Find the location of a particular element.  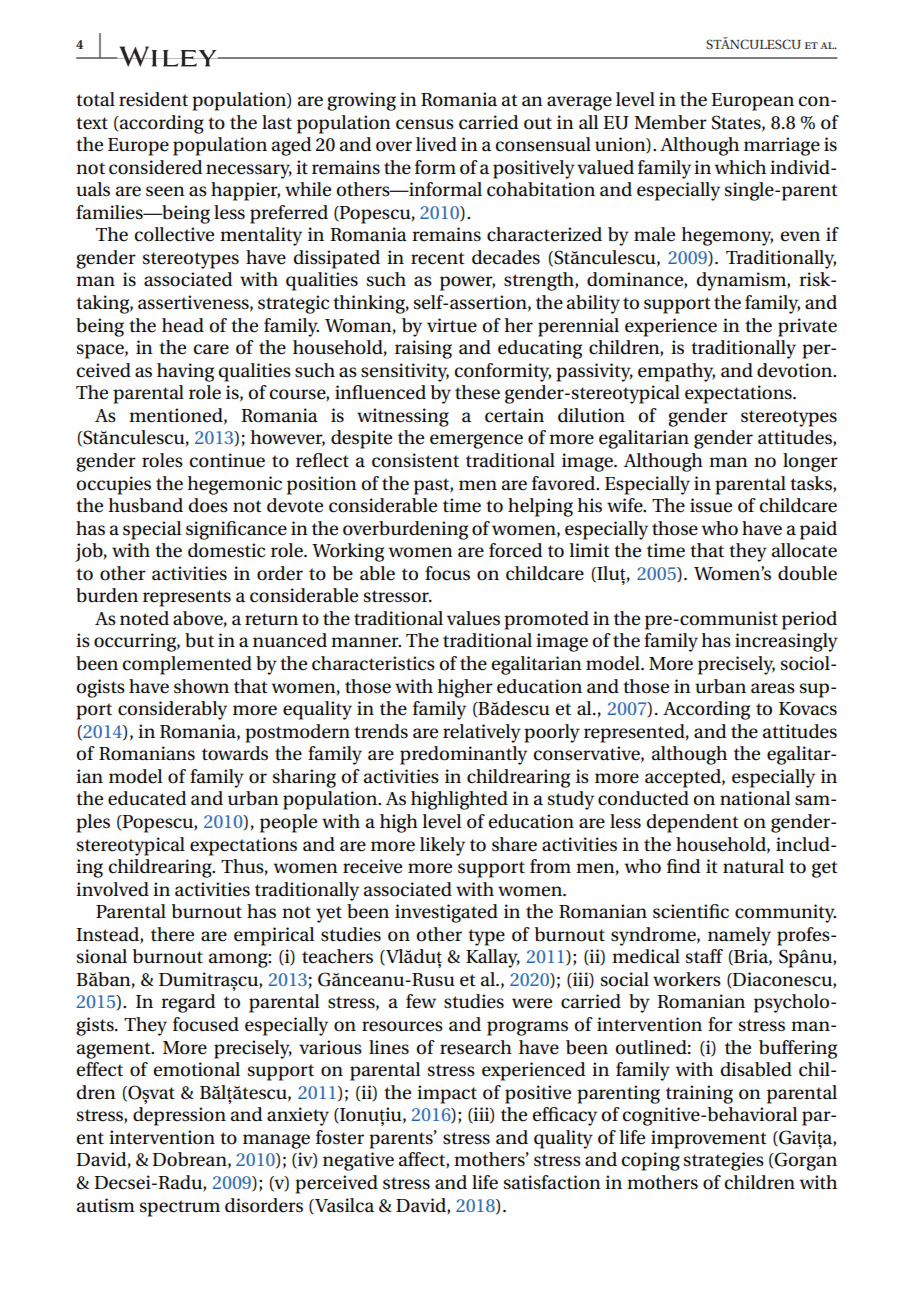

increasingly is located at coordinates (786, 642).
